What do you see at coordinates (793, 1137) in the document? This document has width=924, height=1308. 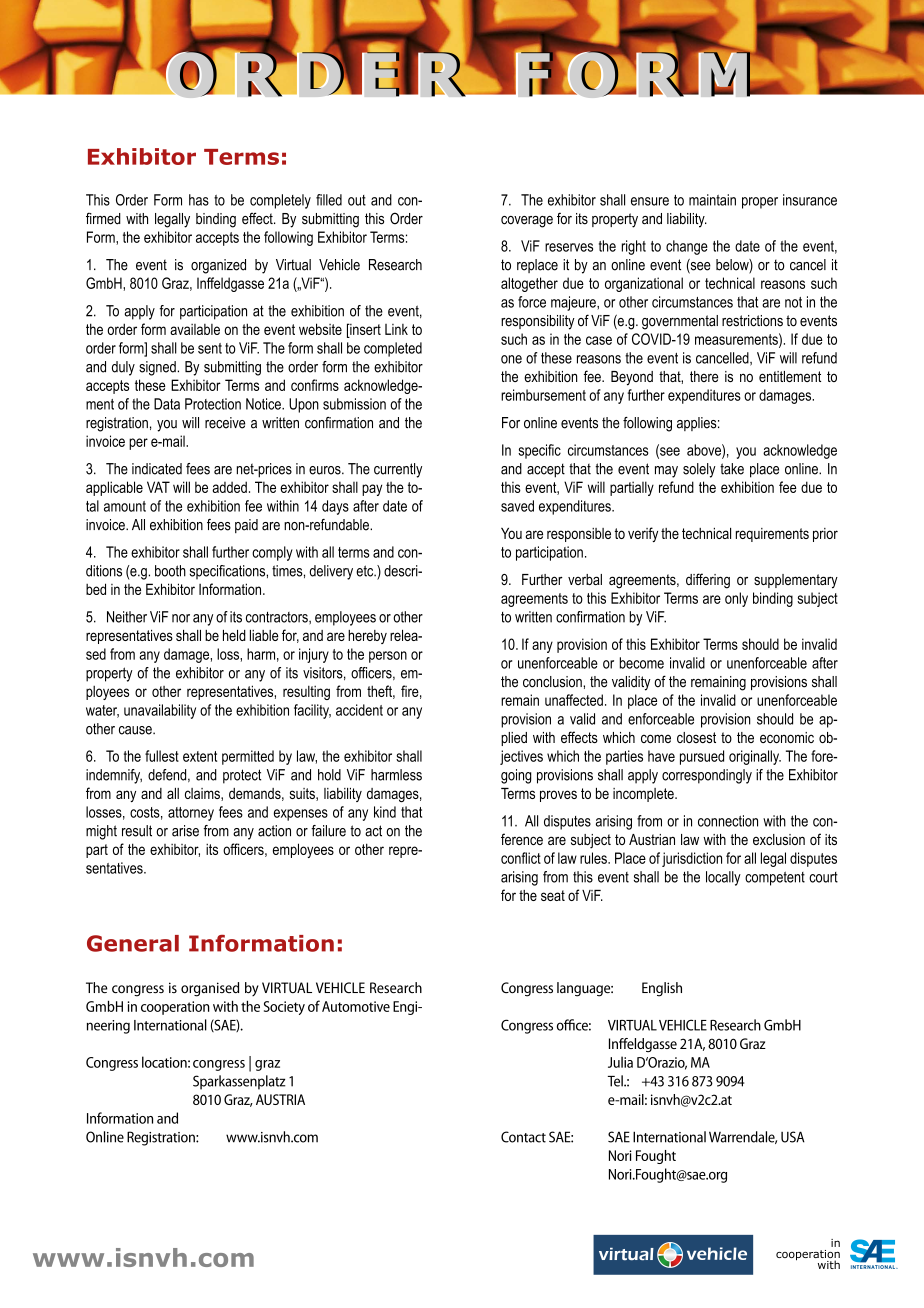 I see `USA` at bounding box center [793, 1137].
